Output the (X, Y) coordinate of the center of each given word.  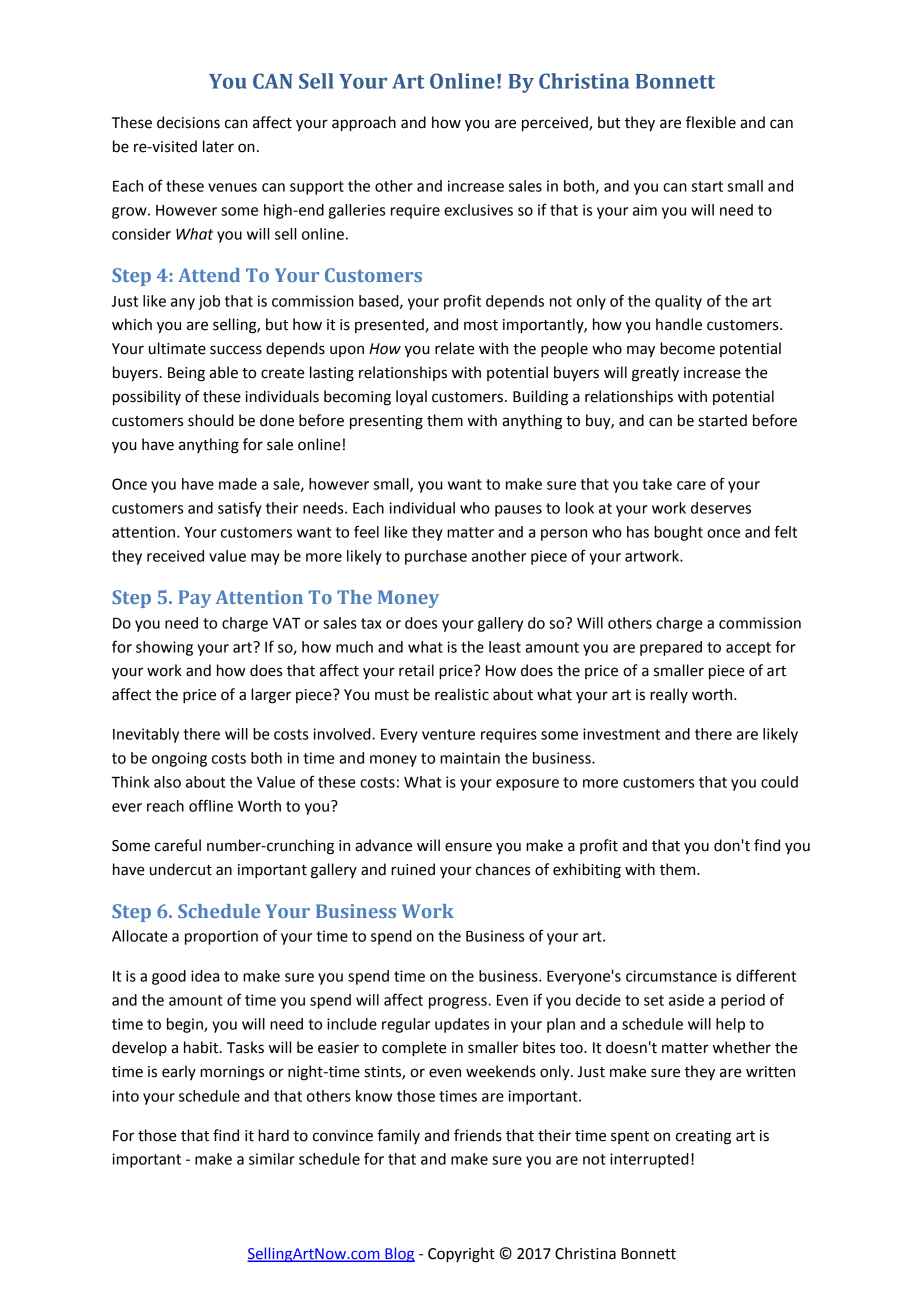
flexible (711, 122)
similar (272, 1159)
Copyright (461, 1255)
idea (205, 976)
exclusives (478, 210)
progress (459, 1003)
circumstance (671, 976)
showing (164, 648)
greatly (655, 374)
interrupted (649, 1160)
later (218, 146)
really (669, 695)
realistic (462, 694)
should (211, 420)
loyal (411, 397)
